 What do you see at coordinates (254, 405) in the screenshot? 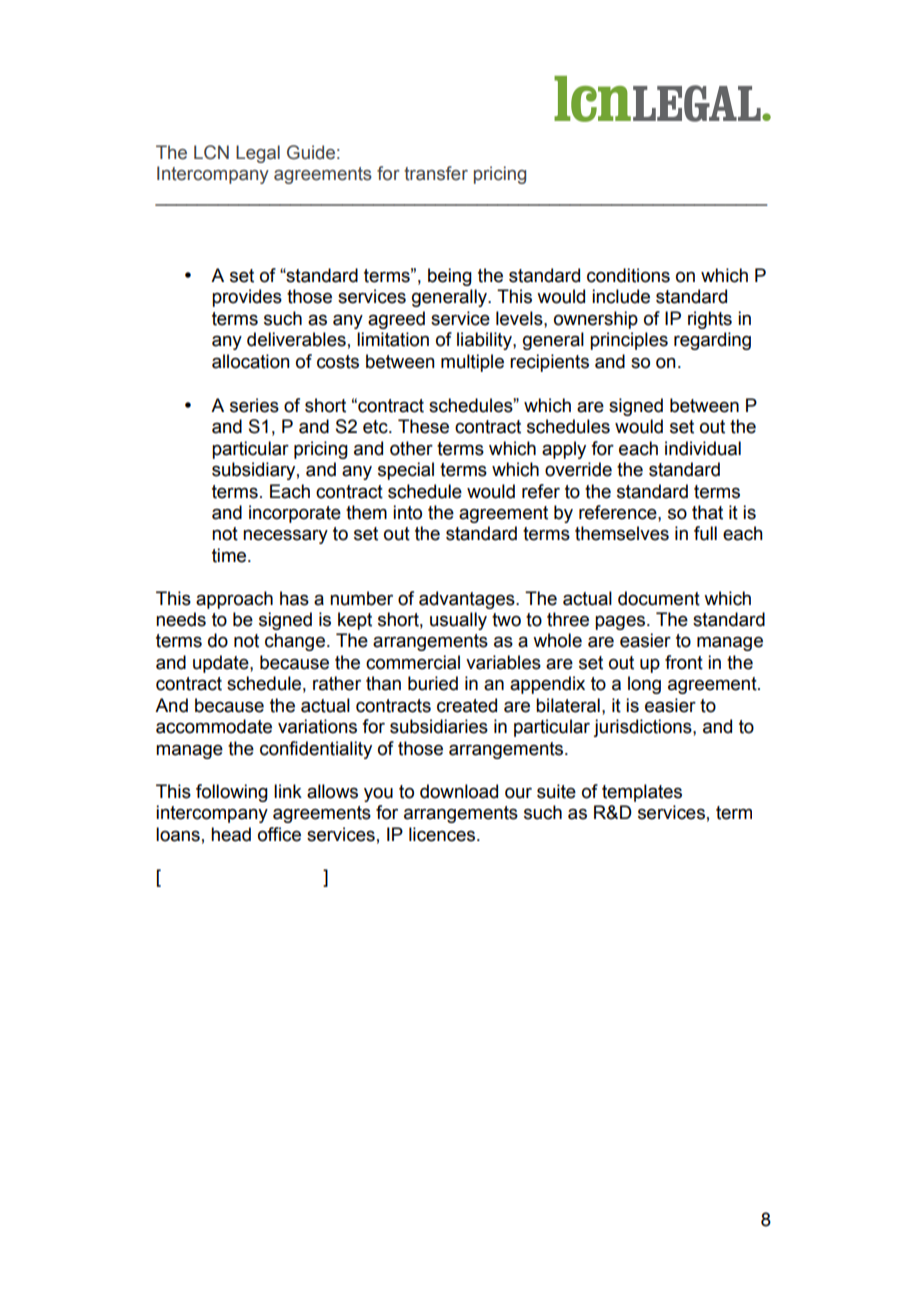
I see `series` at bounding box center [254, 405].
